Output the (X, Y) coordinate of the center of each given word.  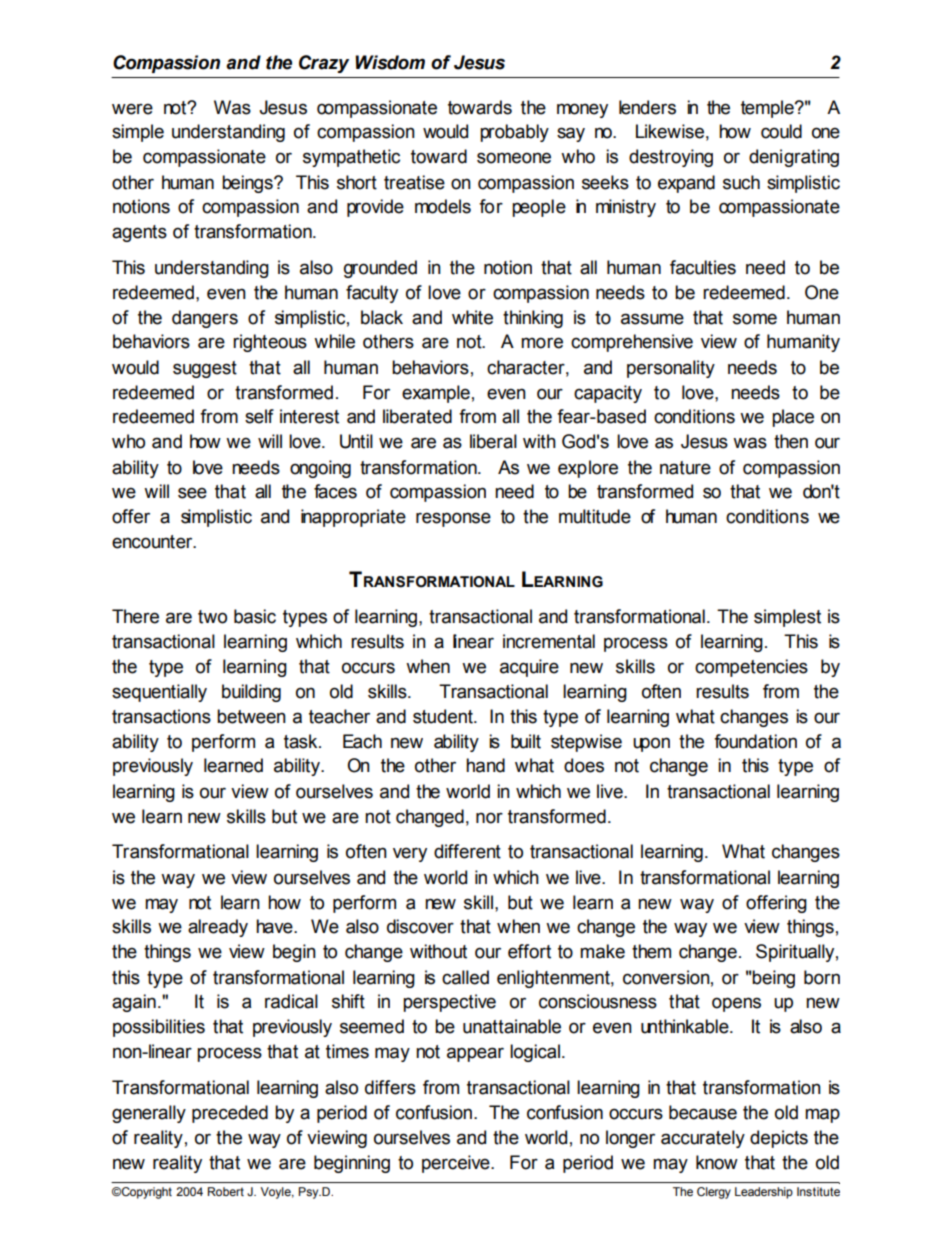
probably (514, 133)
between (251, 716)
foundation (755, 741)
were (132, 109)
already (218, 928)
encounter (153, 542)
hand (485, 765)
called (465, 977)
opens (736, 1004)
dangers (205, 319)
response (453, 519)
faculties (703, 267)
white (472, 317)
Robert (226, 1191)
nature (685, 468)
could (781, 131)
